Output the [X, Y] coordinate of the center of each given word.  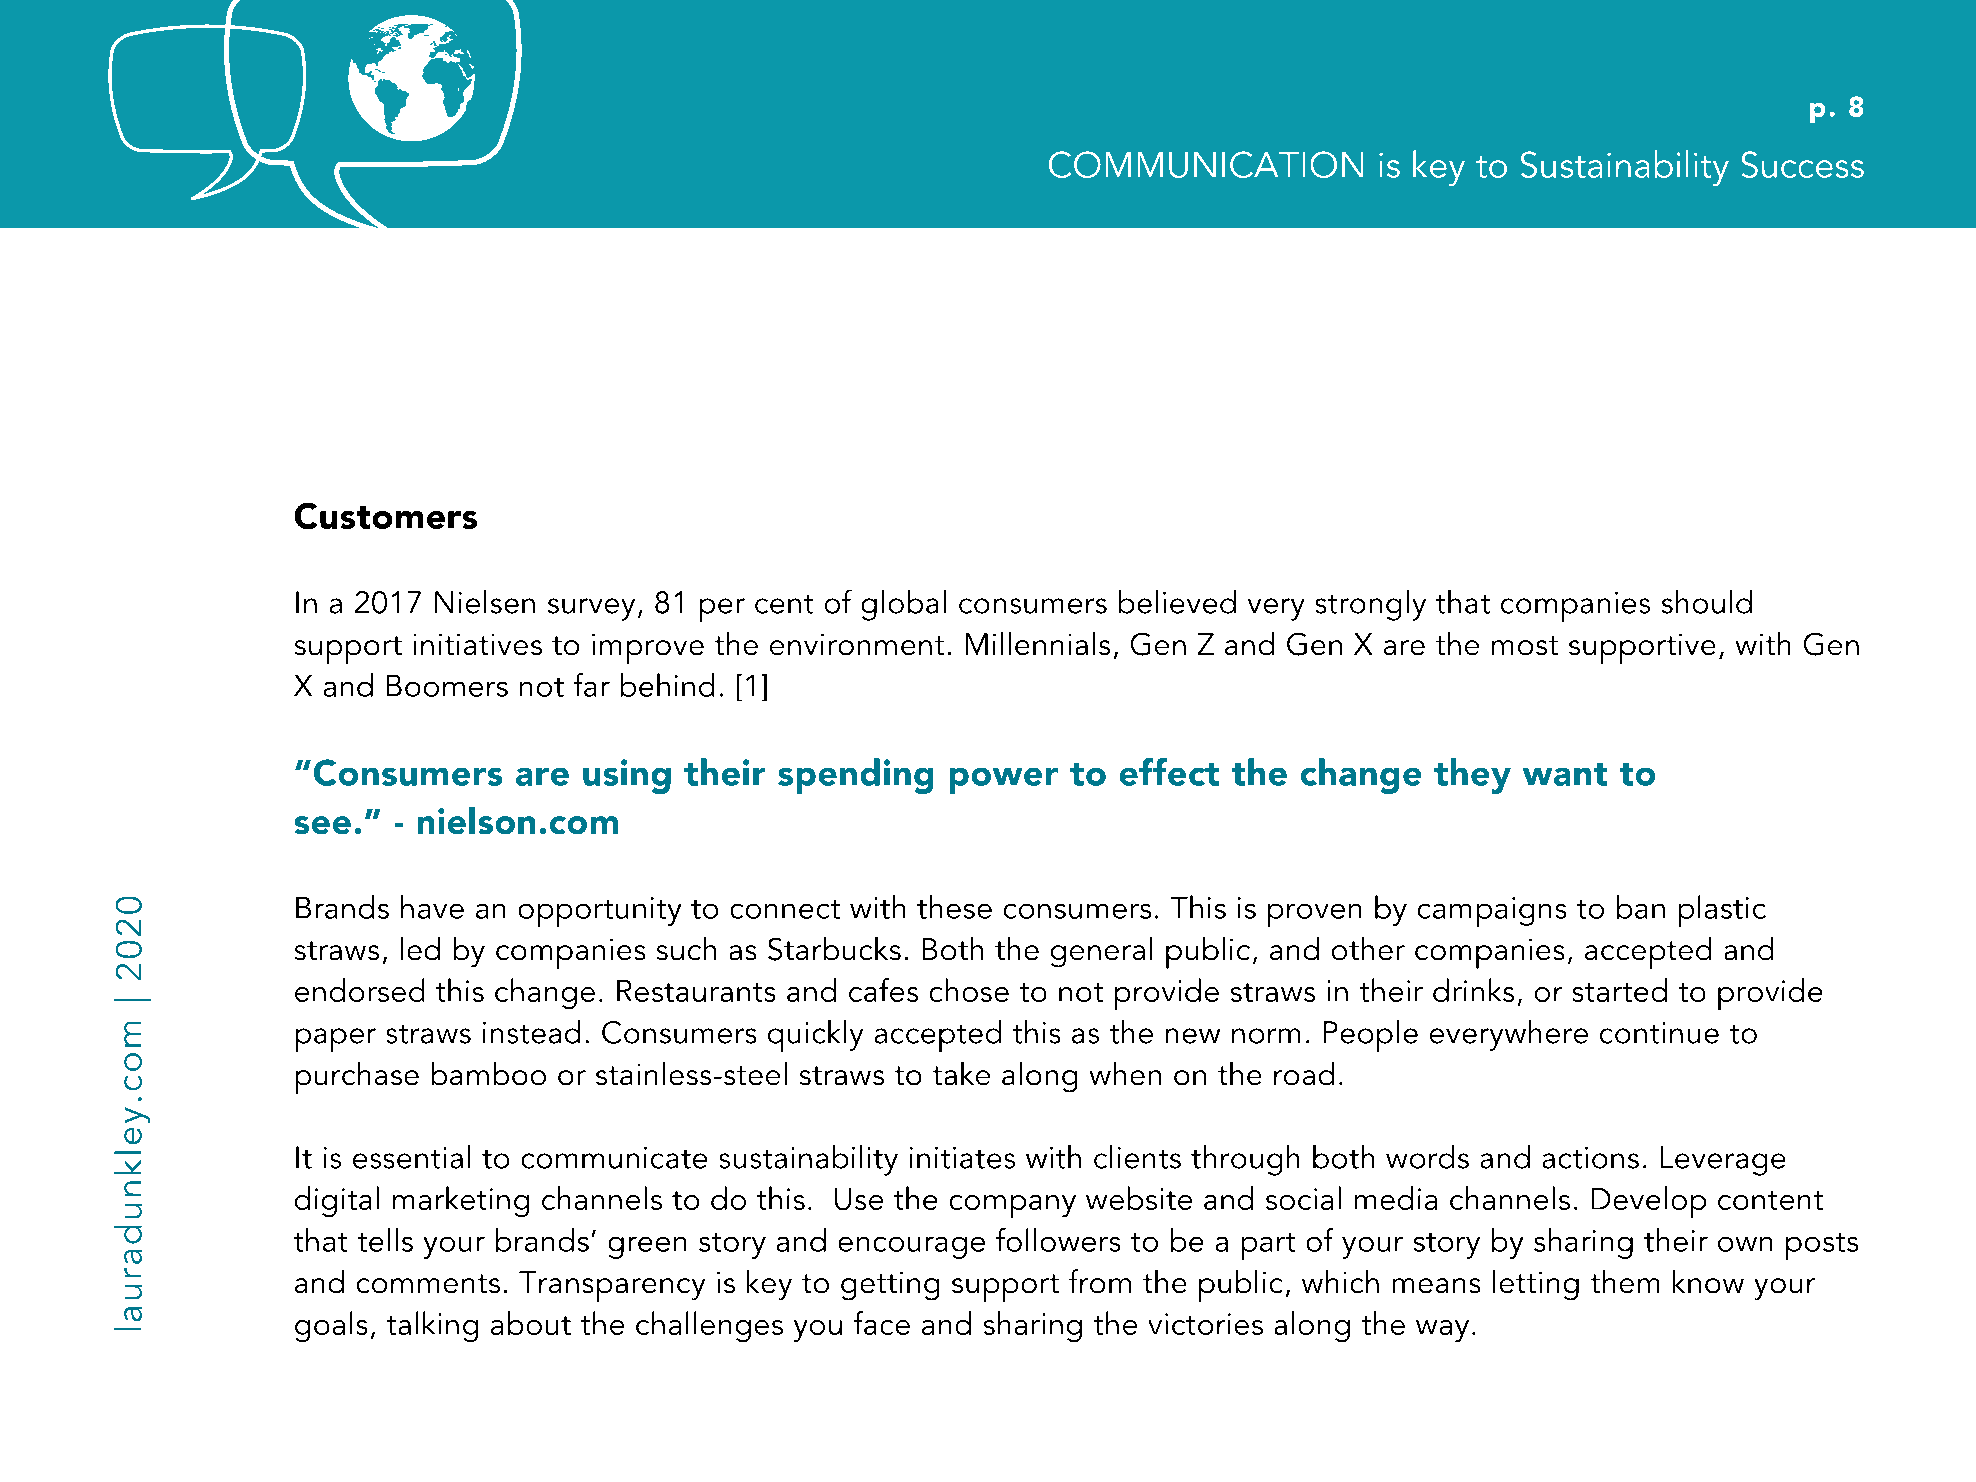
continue [1659, 1033]
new [1193, 1036]
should [1707, 602]
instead [531, 1032]
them [1625, 1281]
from [1100, 1281]
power [1004, 781]
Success [1803, 164]
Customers [386, 516]
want [1565, 774]
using [627, 776]
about [531, 1323]
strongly [1371, 605]
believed [1177, 602]
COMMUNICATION [1206, 164]
